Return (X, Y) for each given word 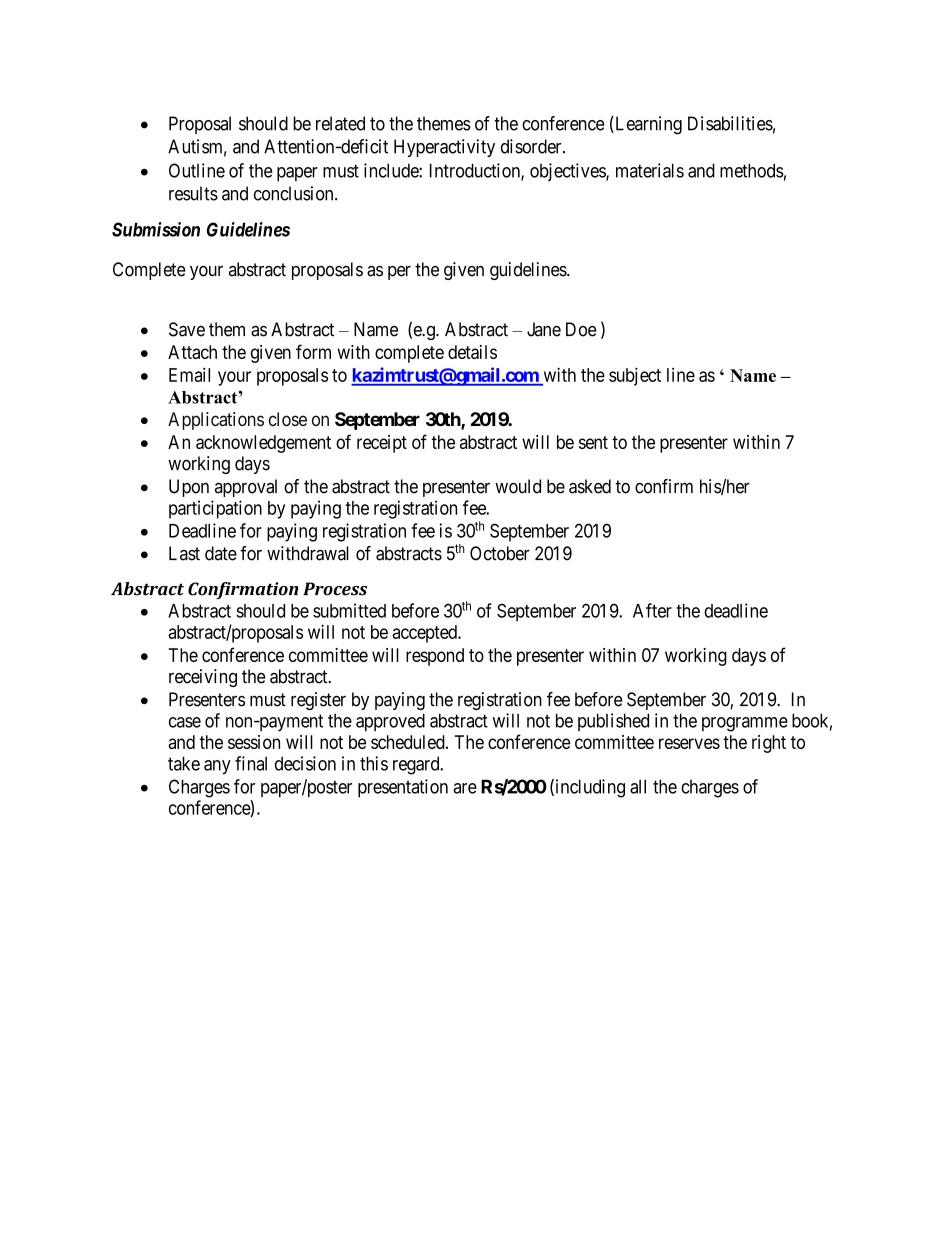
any (217, 767)
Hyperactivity (444, 148)
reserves (689, 743)
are (465, 788)
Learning (647, 125)
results (193, 193)
